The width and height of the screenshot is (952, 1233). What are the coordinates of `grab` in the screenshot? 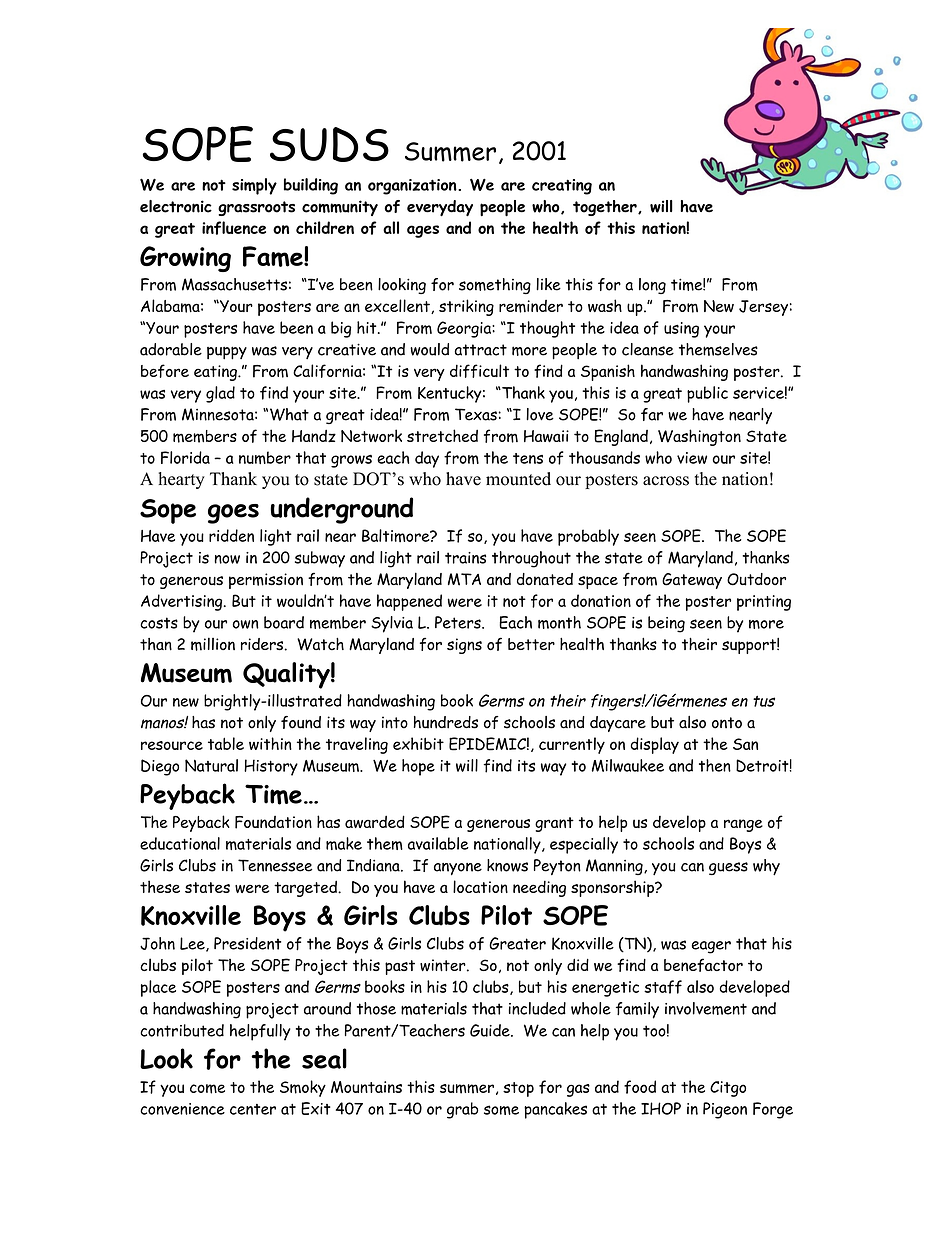 It's located at (463, 1110).
